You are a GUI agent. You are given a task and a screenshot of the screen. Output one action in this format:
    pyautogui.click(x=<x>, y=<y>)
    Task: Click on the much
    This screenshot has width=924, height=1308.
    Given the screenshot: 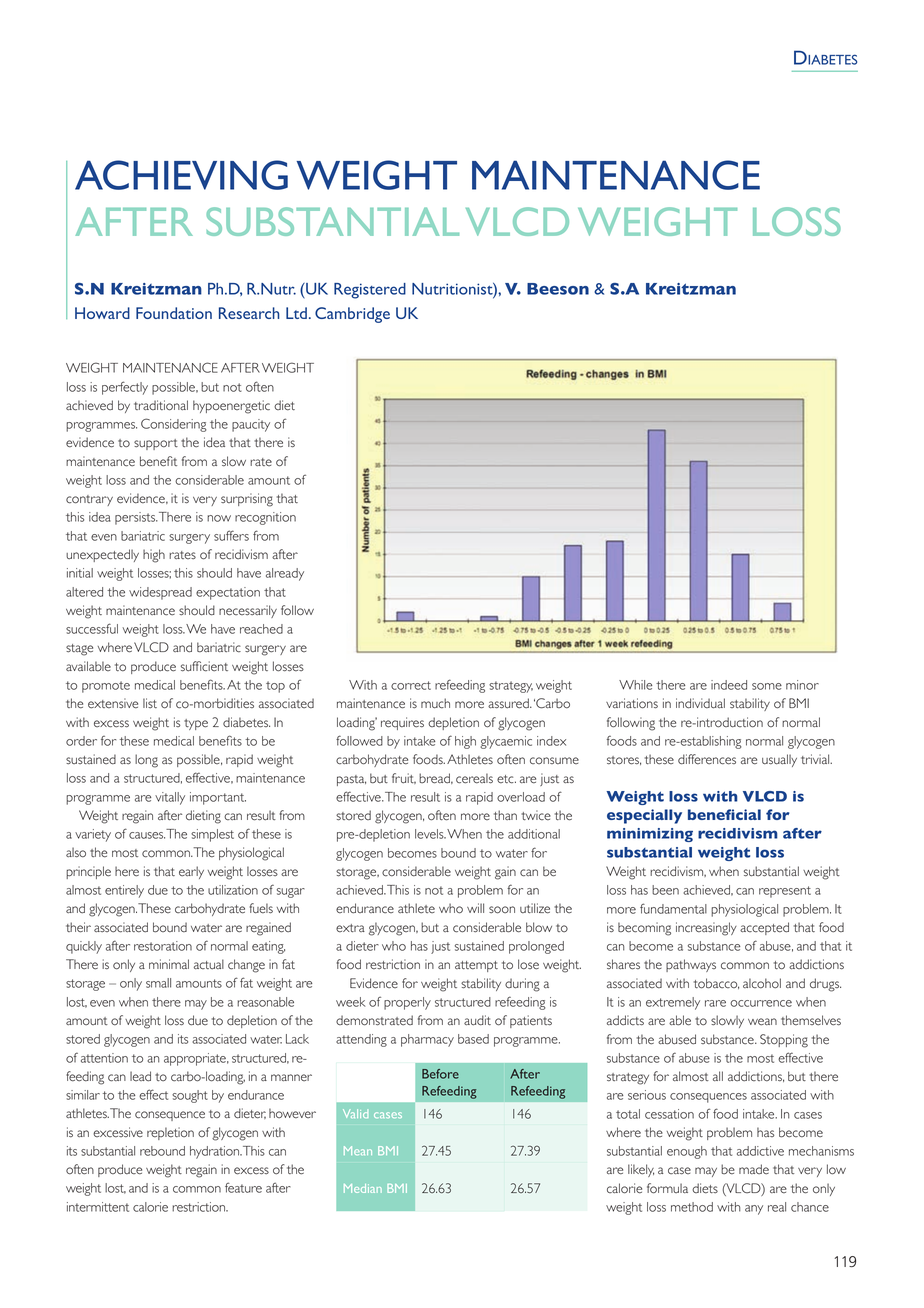 What is the action you would take?
    pyautogui.click(x=435, y=703)
